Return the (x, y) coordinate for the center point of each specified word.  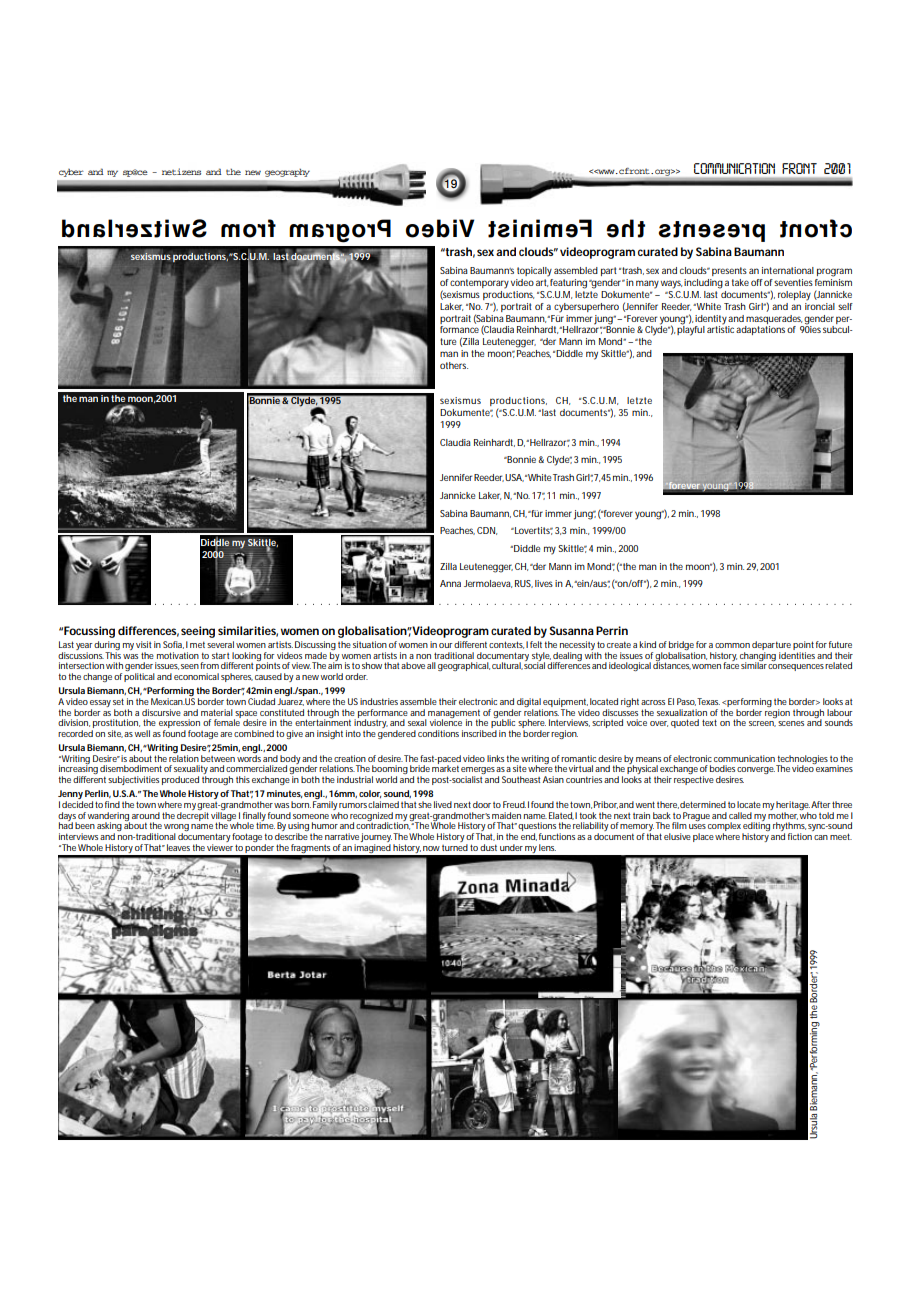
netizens (181, 171)
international (788, 270)
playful (691, 330)
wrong (176, 829)
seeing (198, 632)
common (732, 645)
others (454, 365)
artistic (722, 328)
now (431, 848)
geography (287, 173)
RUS (524, 584)
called (740, 815)
